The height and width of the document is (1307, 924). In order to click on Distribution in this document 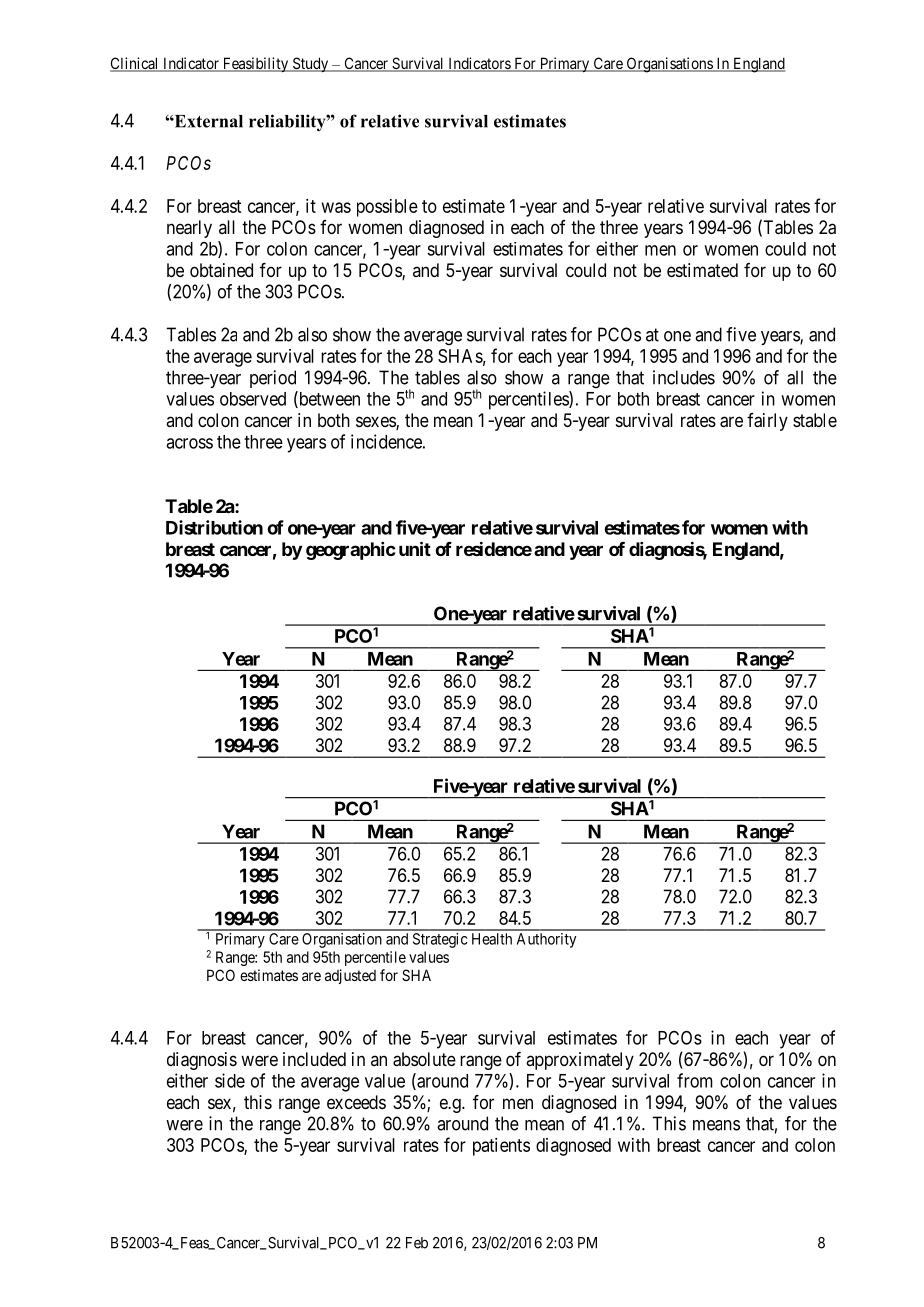, I will do `click(214, 527)`.
